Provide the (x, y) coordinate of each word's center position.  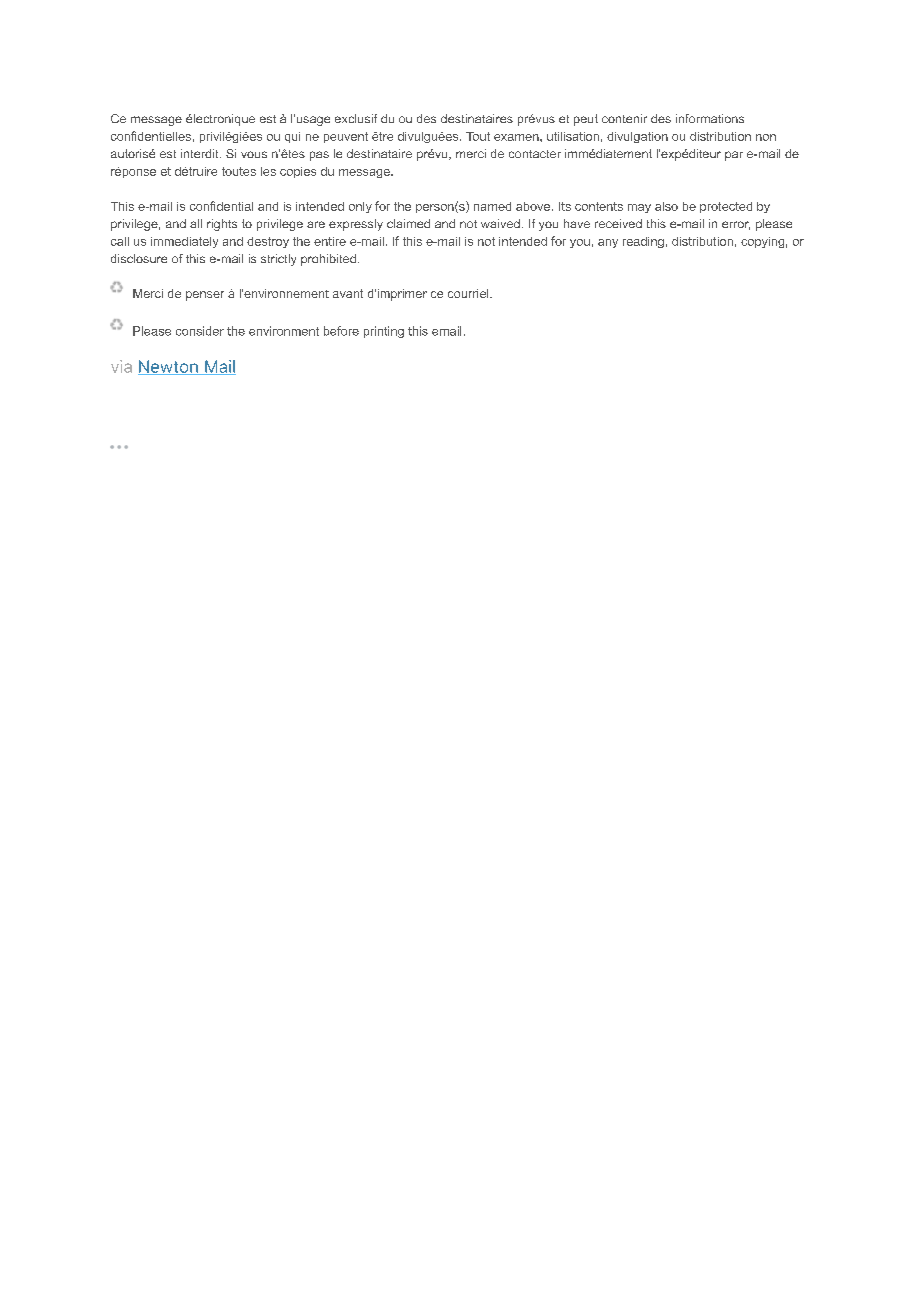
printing (384, 332)
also (666, 206)
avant (348, 293)
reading (643, 242)
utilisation (573, 136)
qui (292, 137)
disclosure (139, 258)
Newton (169, 367)
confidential (221, 206)
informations (710, 118)
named (492, 206)
